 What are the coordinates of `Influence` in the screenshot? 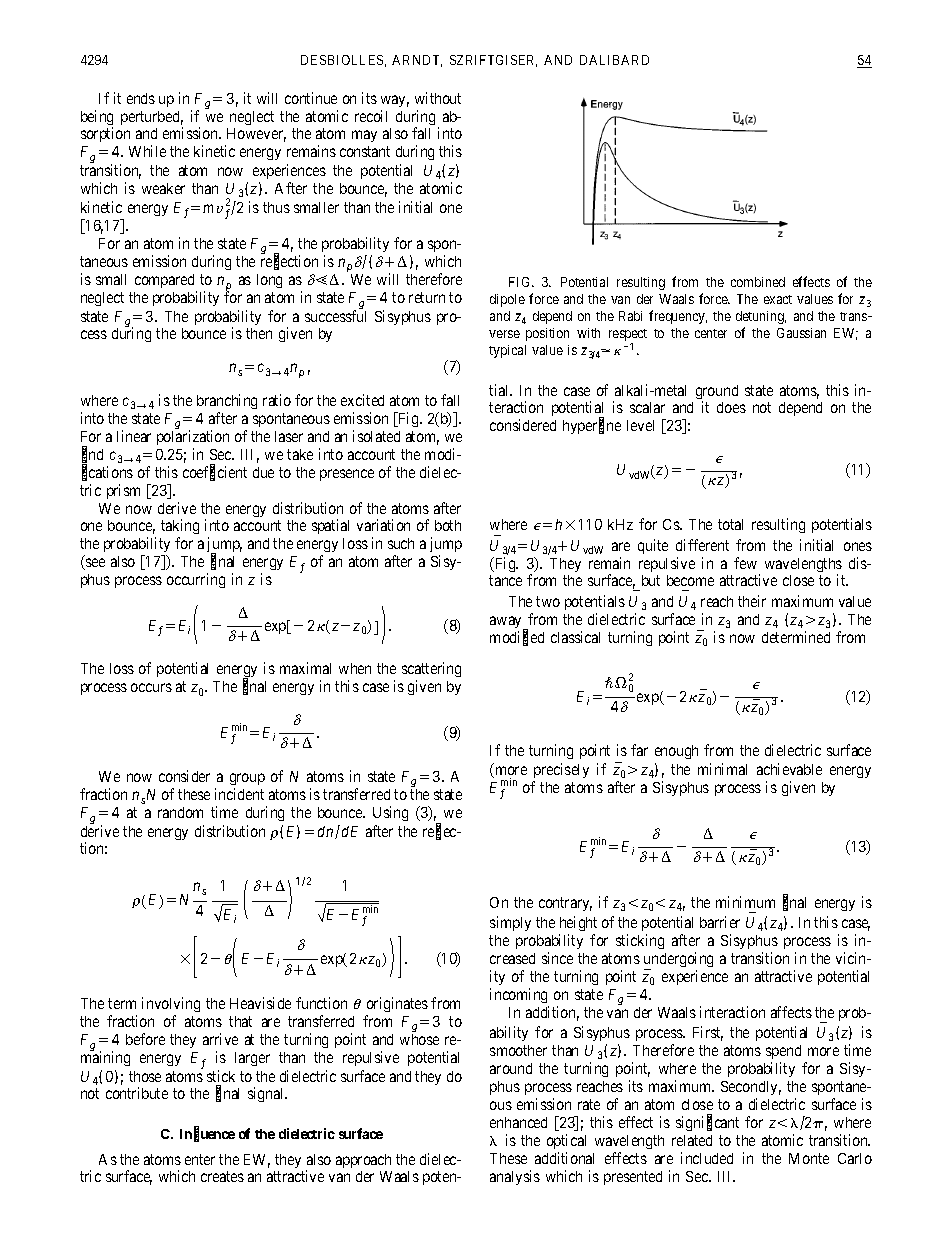 It's located at (207, 1134).
